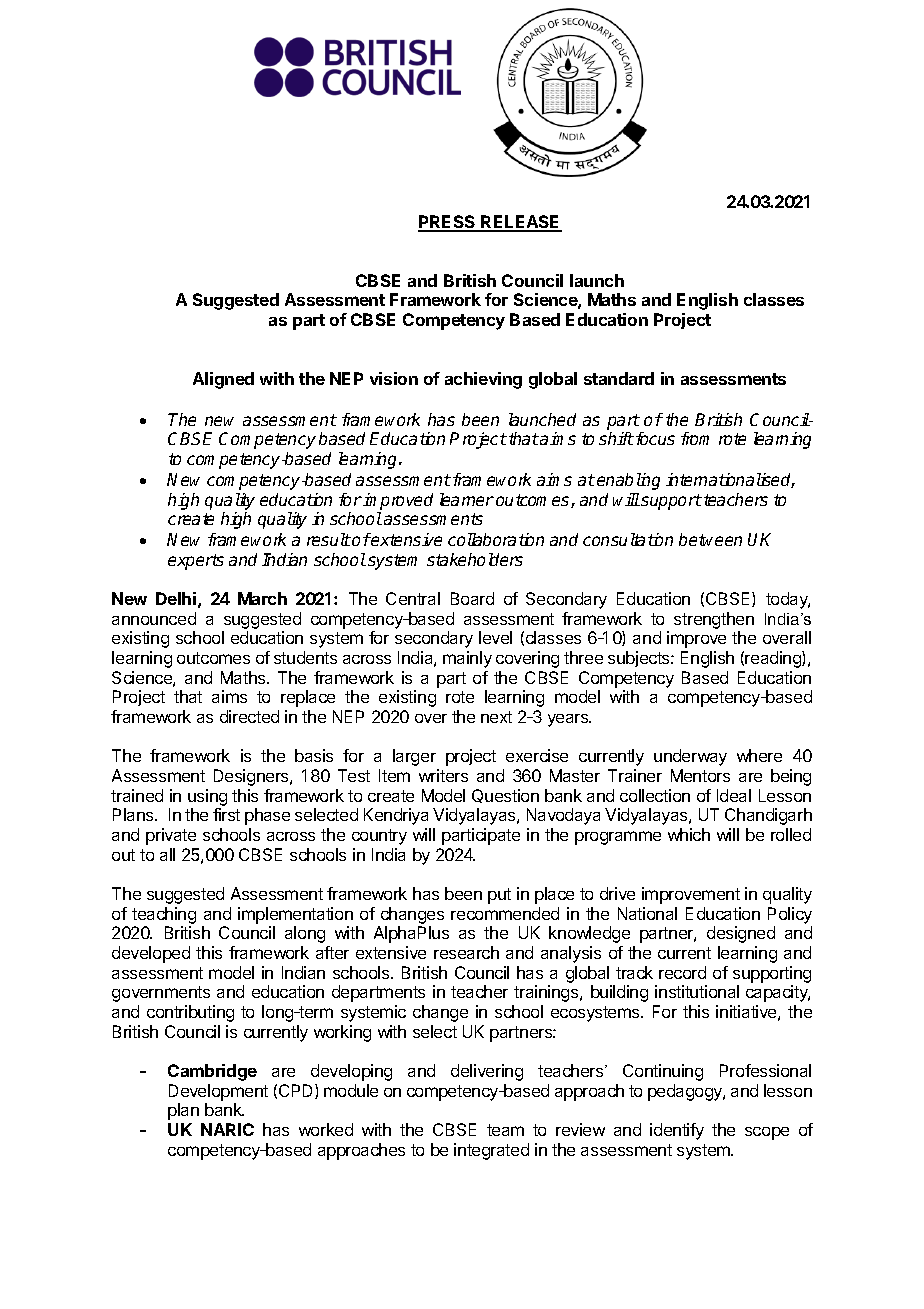  I want to click on RELEASE, so click(521, 223).
